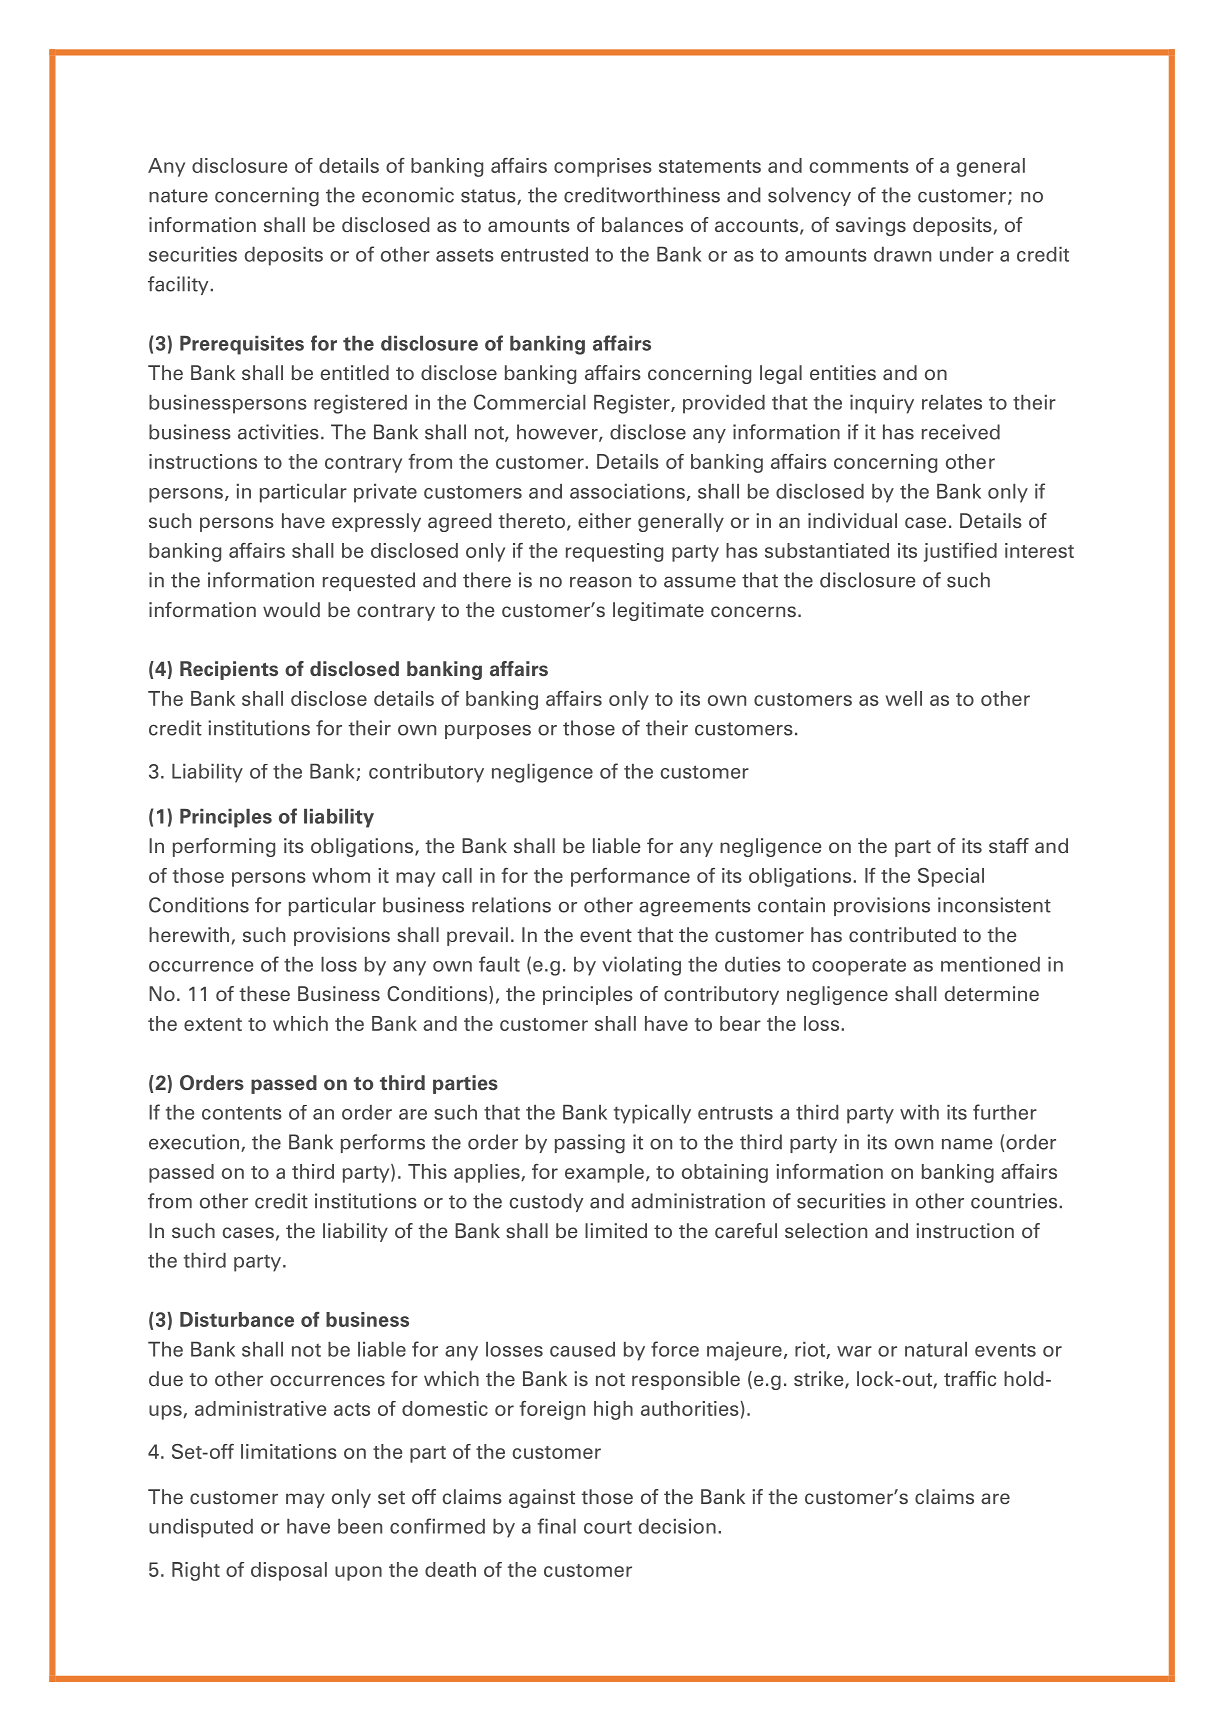 The width and height of the page is (1224, 1731). What do you see at coordinates (289, 1571) in the page?
I see `disposal` at bounding box center [289, 1571].
